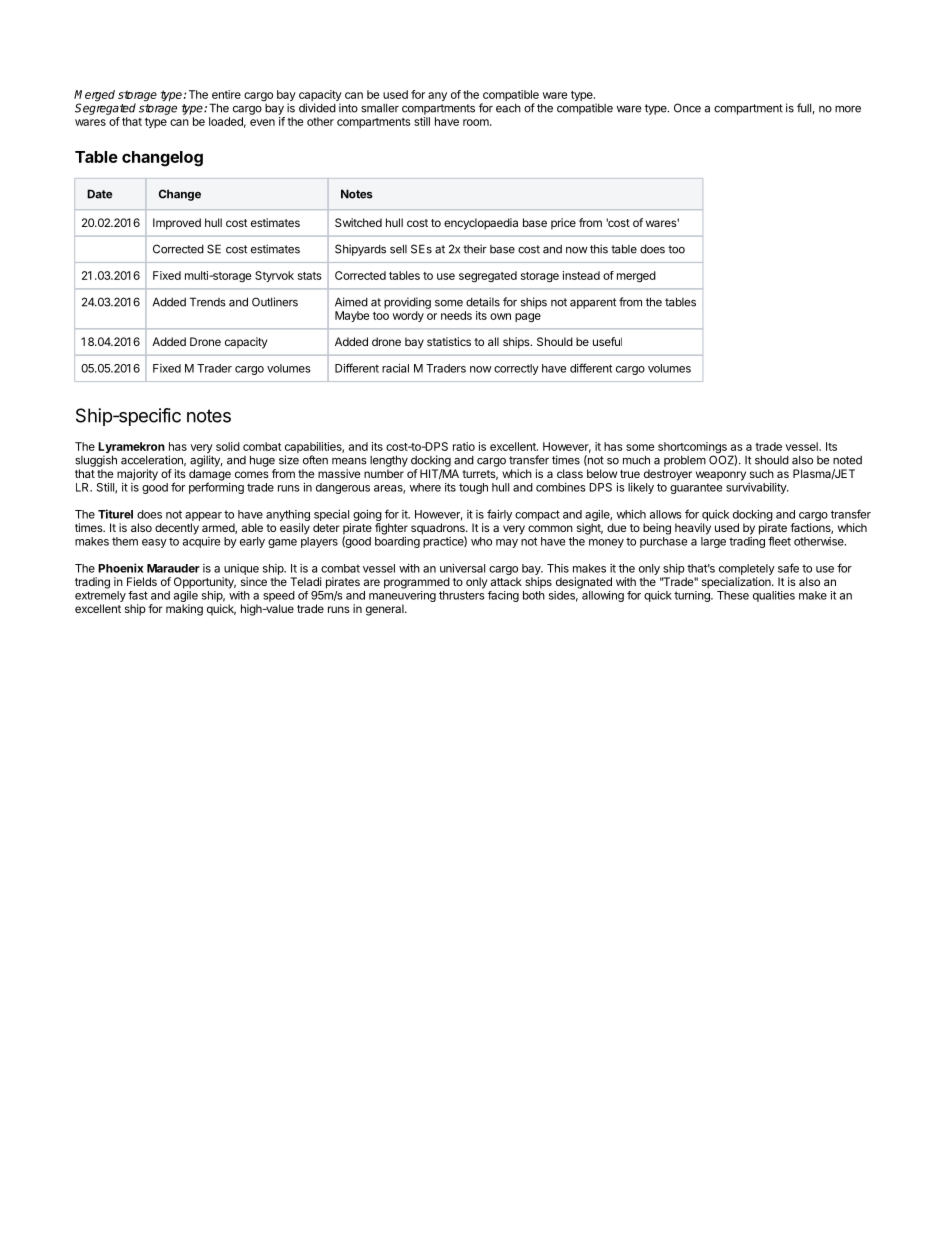 This image has width=952, height=1233. I want to click on Once, so click(687, 108).
